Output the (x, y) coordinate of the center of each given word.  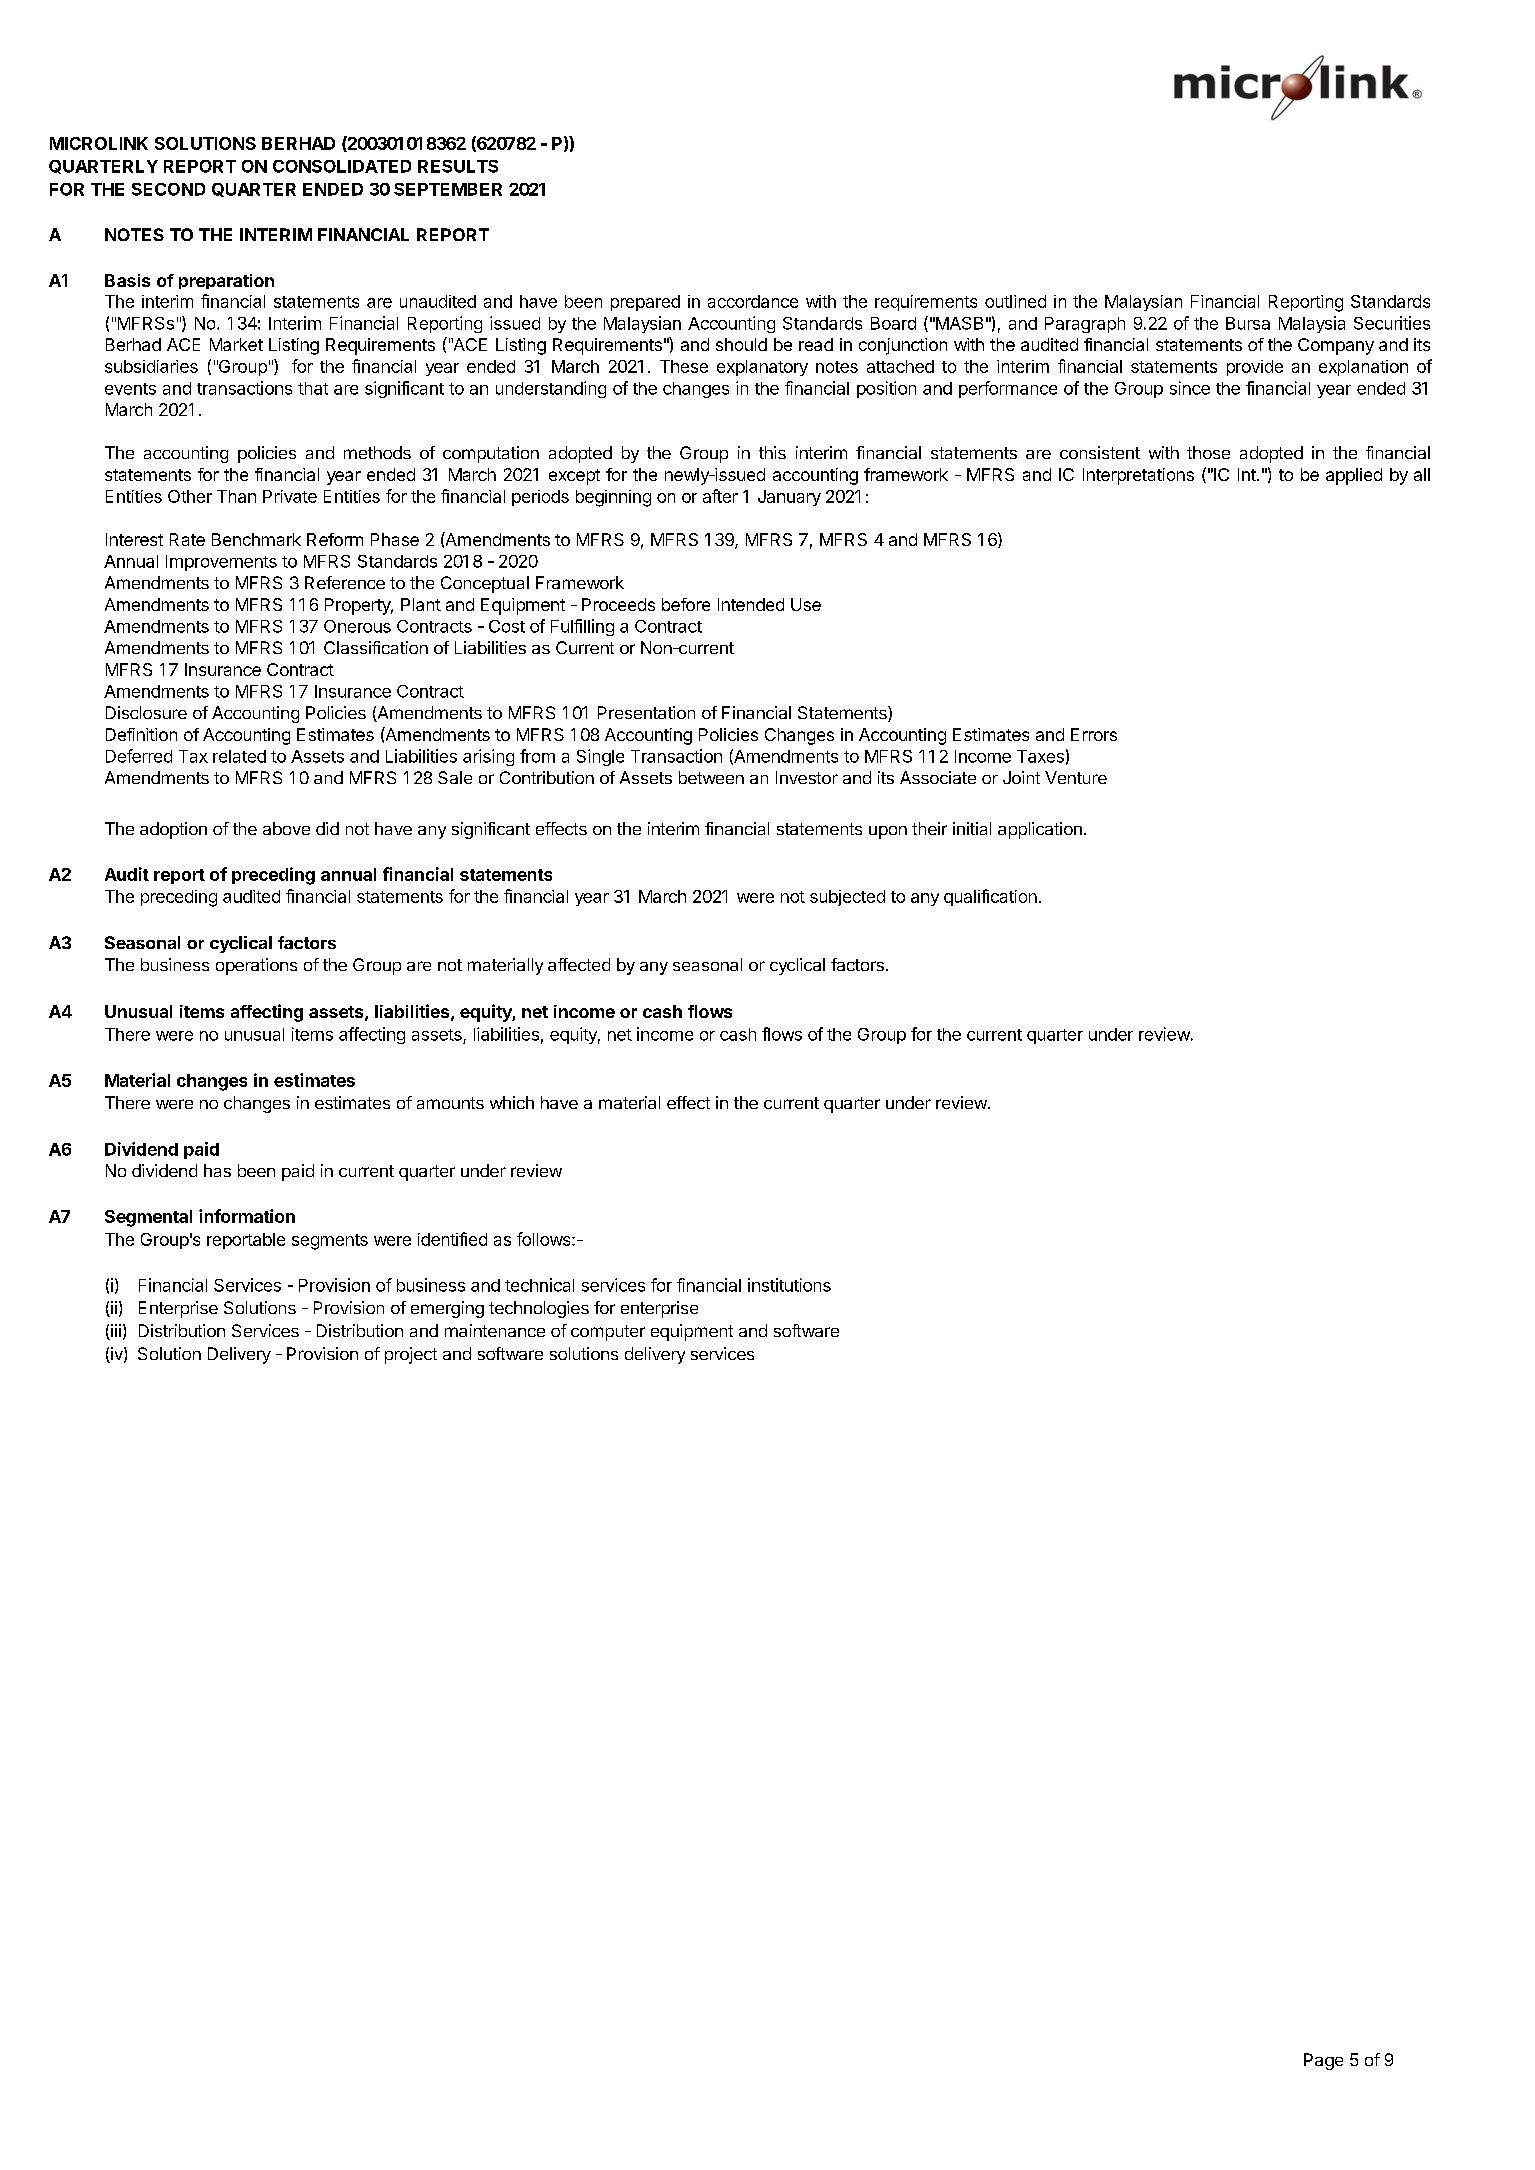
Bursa (1248, 323)
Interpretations (1138, 476)
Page (1323, 2061)
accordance (753, 301)
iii (115, 1332)
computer (608, 1333)
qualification (990, 897)
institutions (789, 1285)
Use (806, 604)
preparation (226, 281)
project (411, 1355)
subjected (847, 898)
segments (330, 1242)
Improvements (221, 563)
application (1040, 830)
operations (256, 966)
